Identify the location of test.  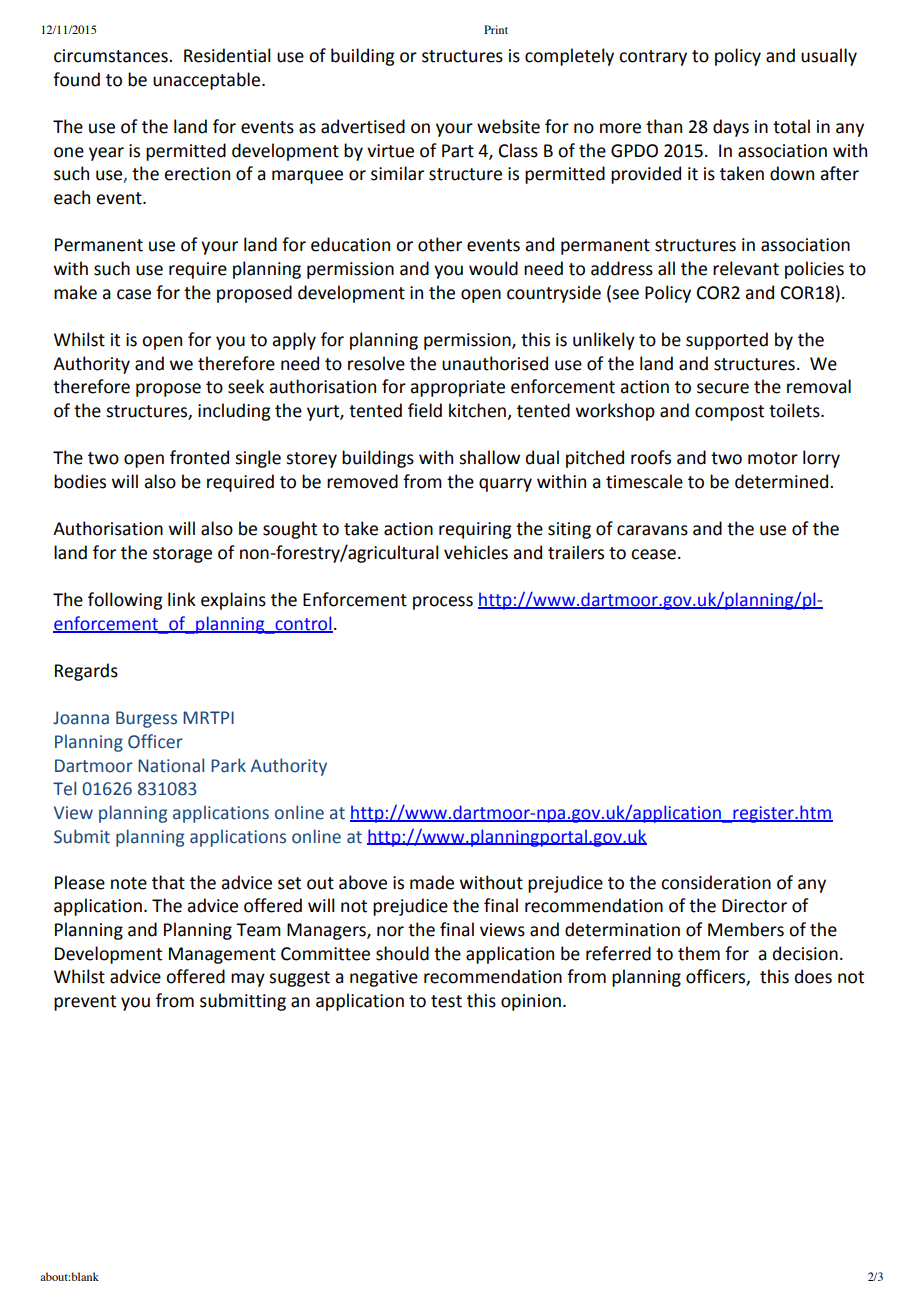
(446, 1001).
